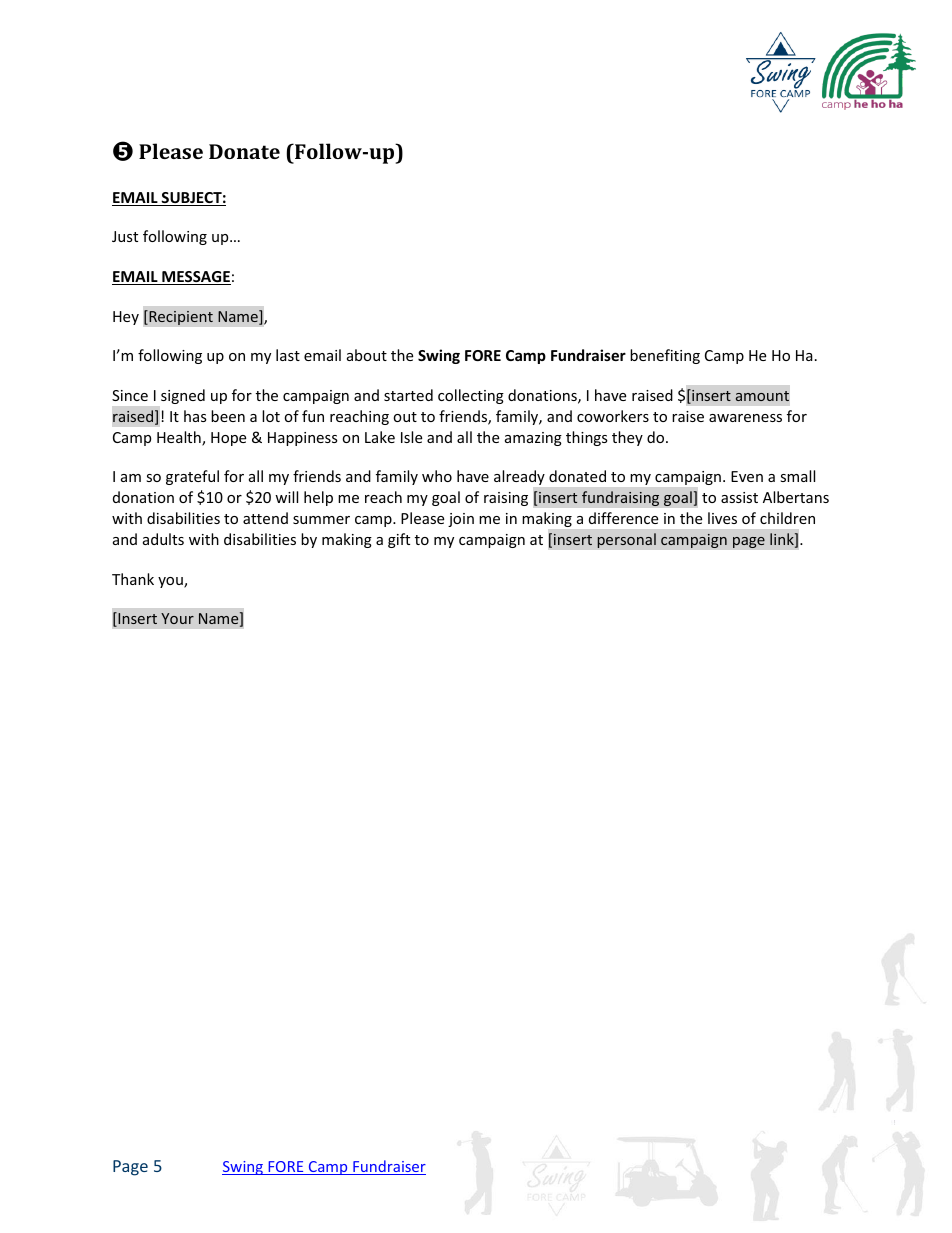 This image has width=952, height=1233. Describe the element at coordinates (125, 236) in the image. I see `Just` at that location.
